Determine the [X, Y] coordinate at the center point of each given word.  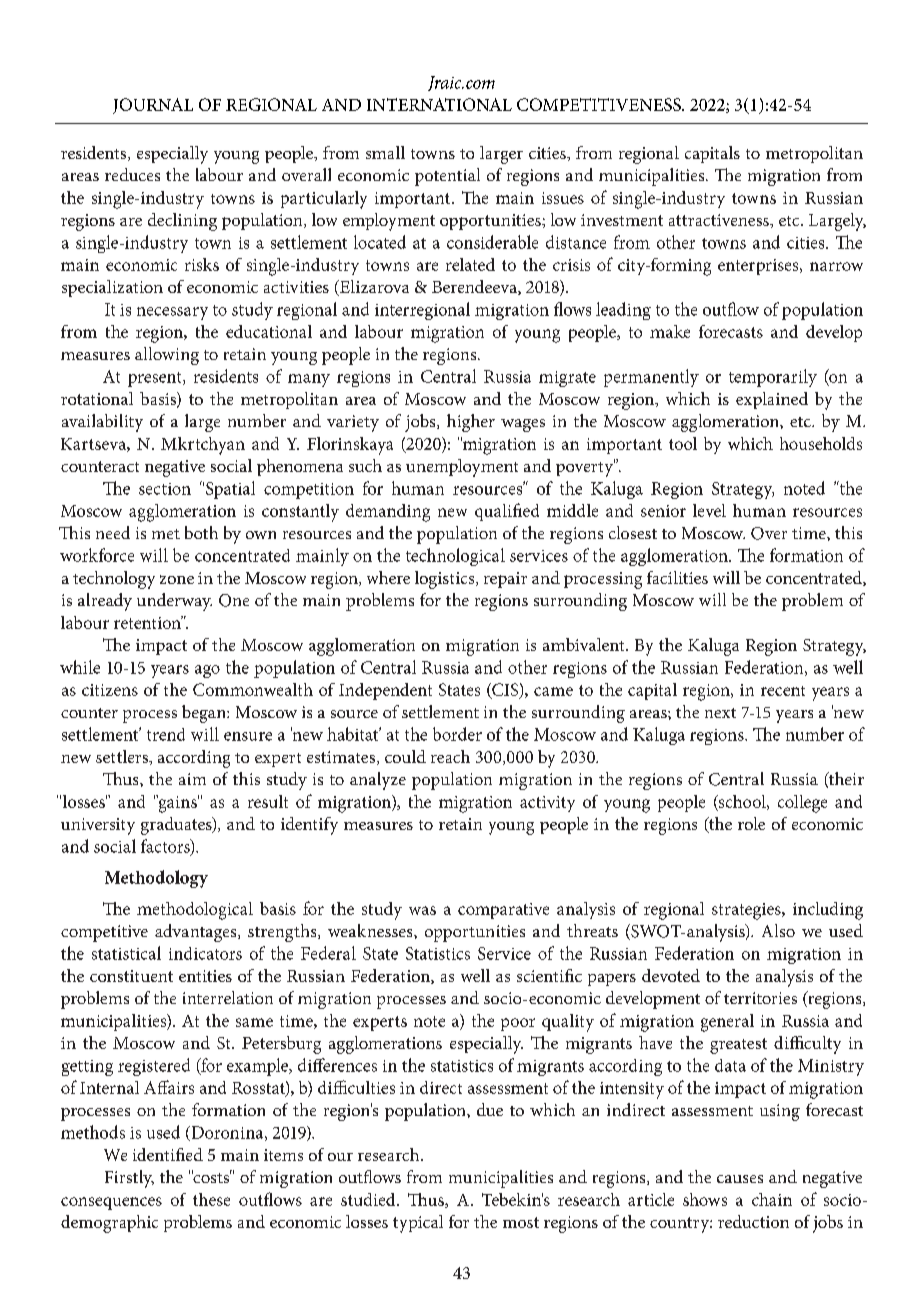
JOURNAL [153, 106]
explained [772, 400]
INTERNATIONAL [439, 104]
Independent [385, 691]
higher [471, 423]
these [211, 1199]
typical [418, 1224]
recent [783, 691]
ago [207, 671]
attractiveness [720, 220]
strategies [747, 911]
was [422, 910]
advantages [197, 933]
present [156, 379]
